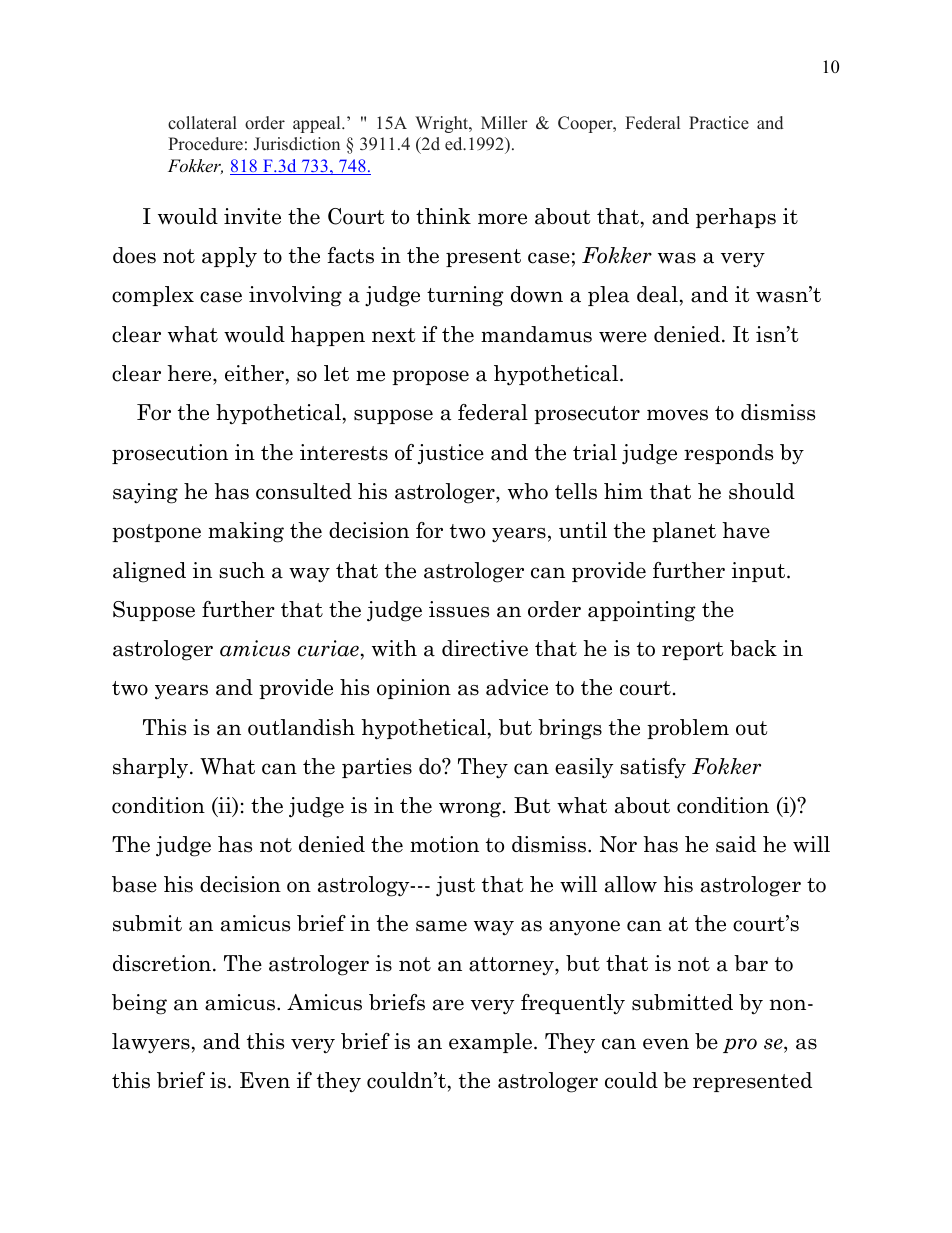 This screenshot has height=1233, width=952. I want to click on appointing, so click(642, 611).
